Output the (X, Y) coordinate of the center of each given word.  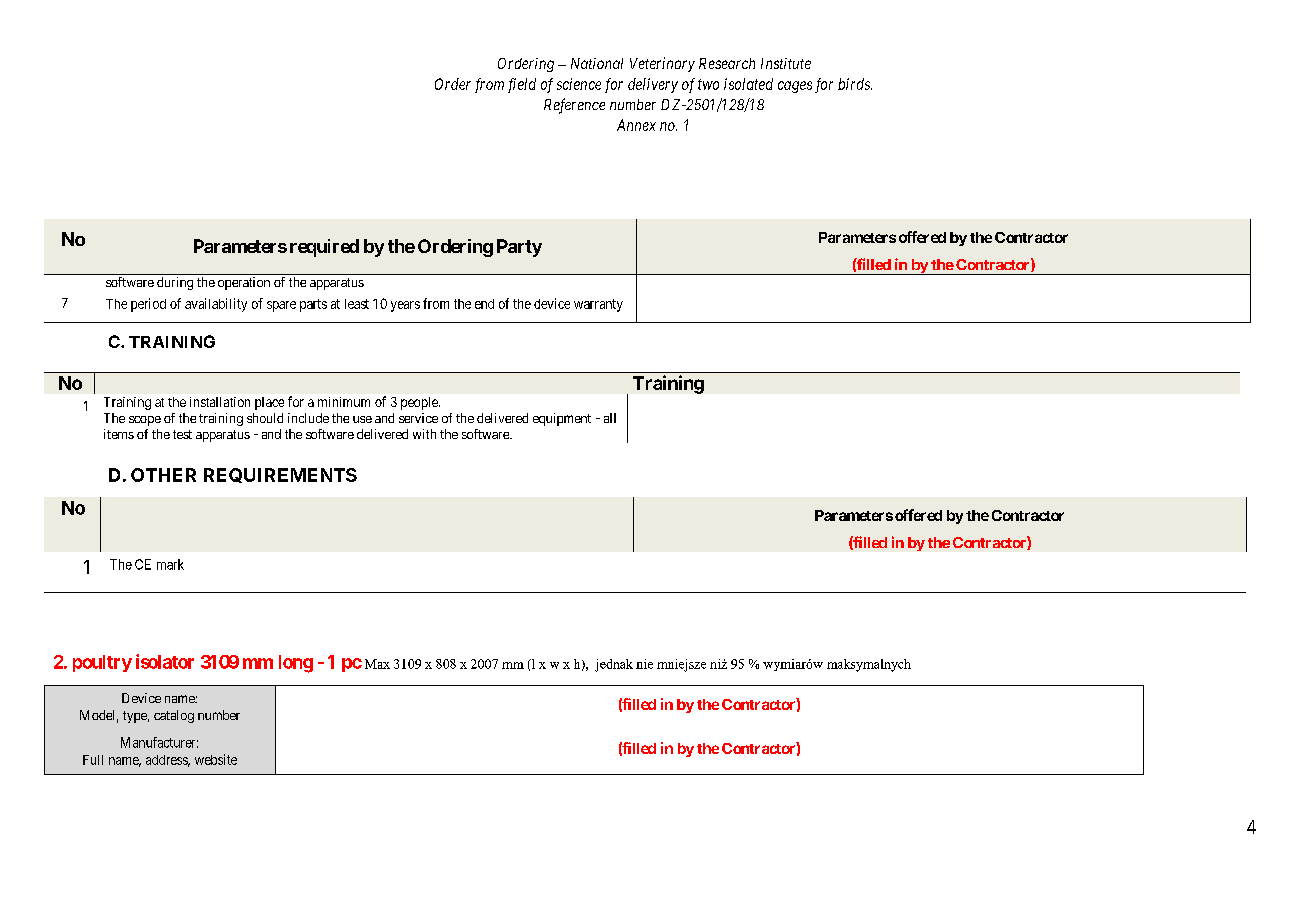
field (522, 85)
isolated (748, 84)
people (420, 403)
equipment (562, 419)
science (579, 84)
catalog (174, 716)
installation (220, 402)
